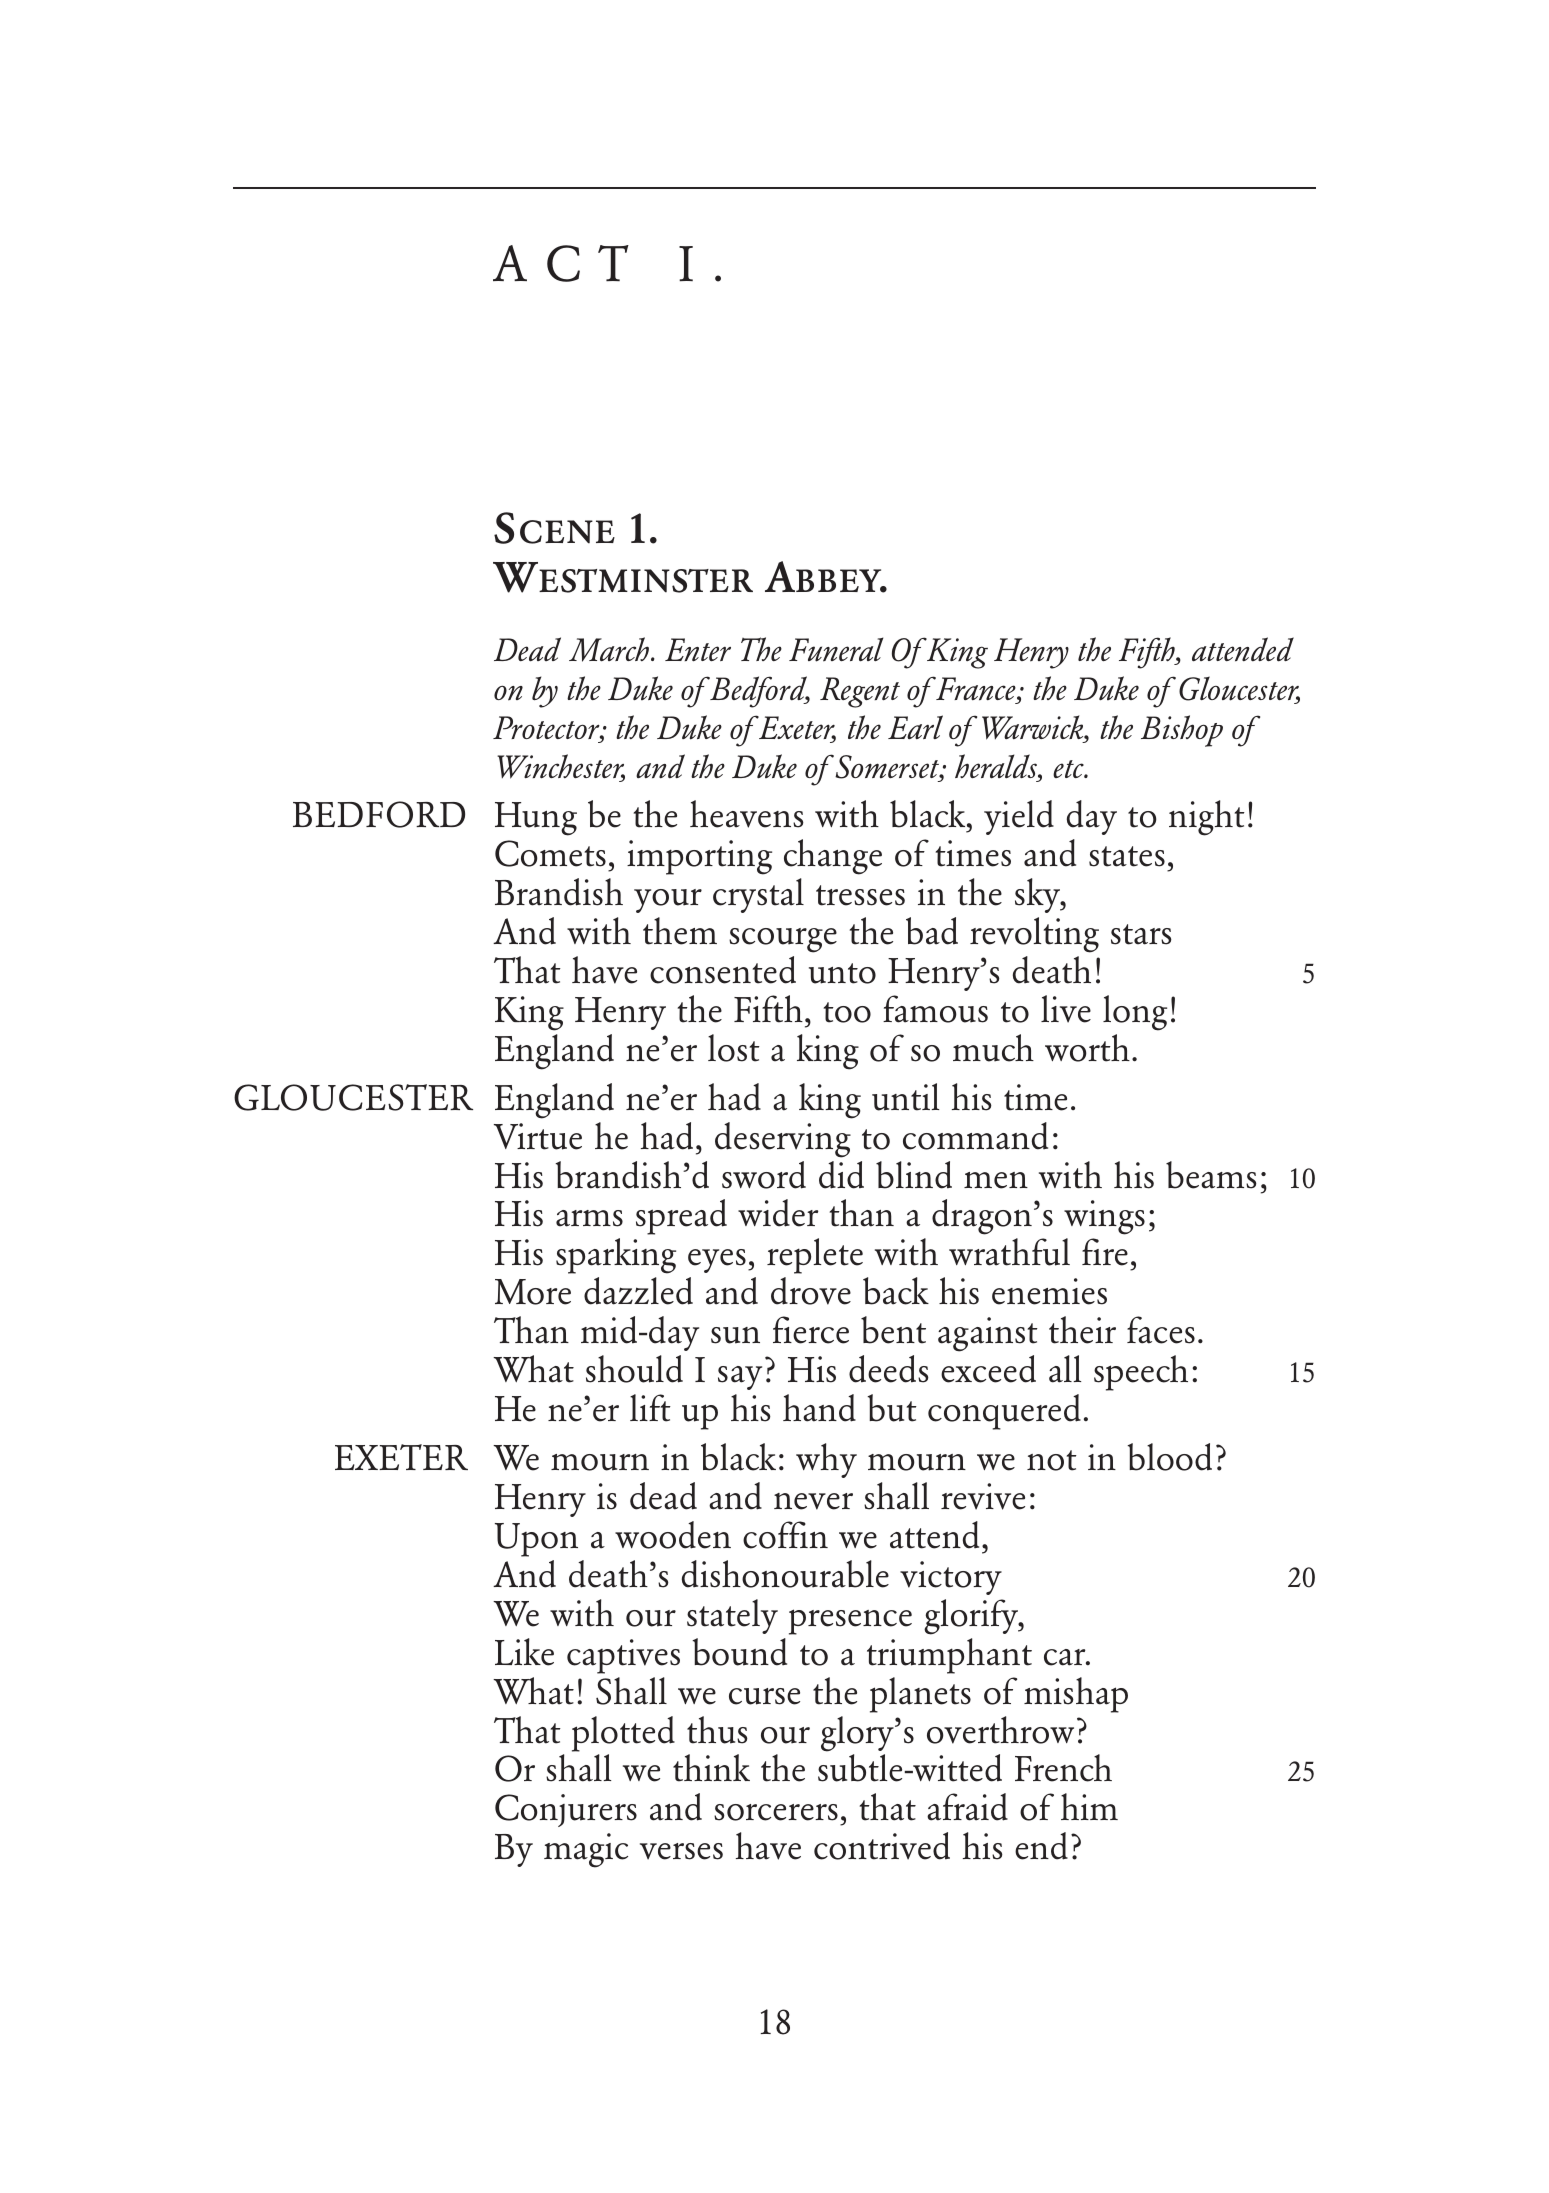 The image size is (1549, 2193). I want to click on March, so click(609, 649).
